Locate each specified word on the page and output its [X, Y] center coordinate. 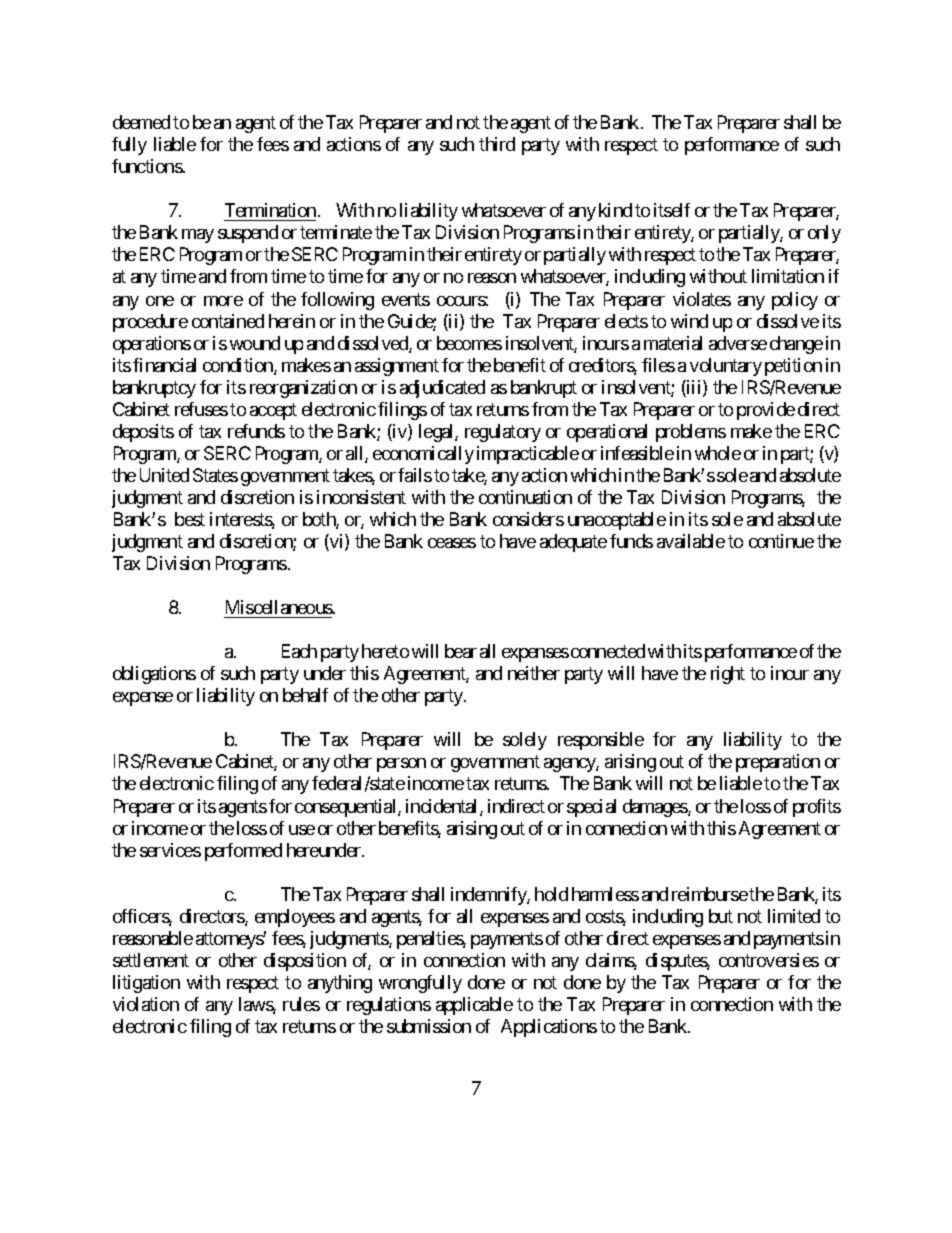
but [721, 916]
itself [672, 210]
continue [781, 541]
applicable [474, 1006]
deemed [141, 122]
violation [146, 1004]
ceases [452, 543]
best [190, 519]
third [497, 144]
